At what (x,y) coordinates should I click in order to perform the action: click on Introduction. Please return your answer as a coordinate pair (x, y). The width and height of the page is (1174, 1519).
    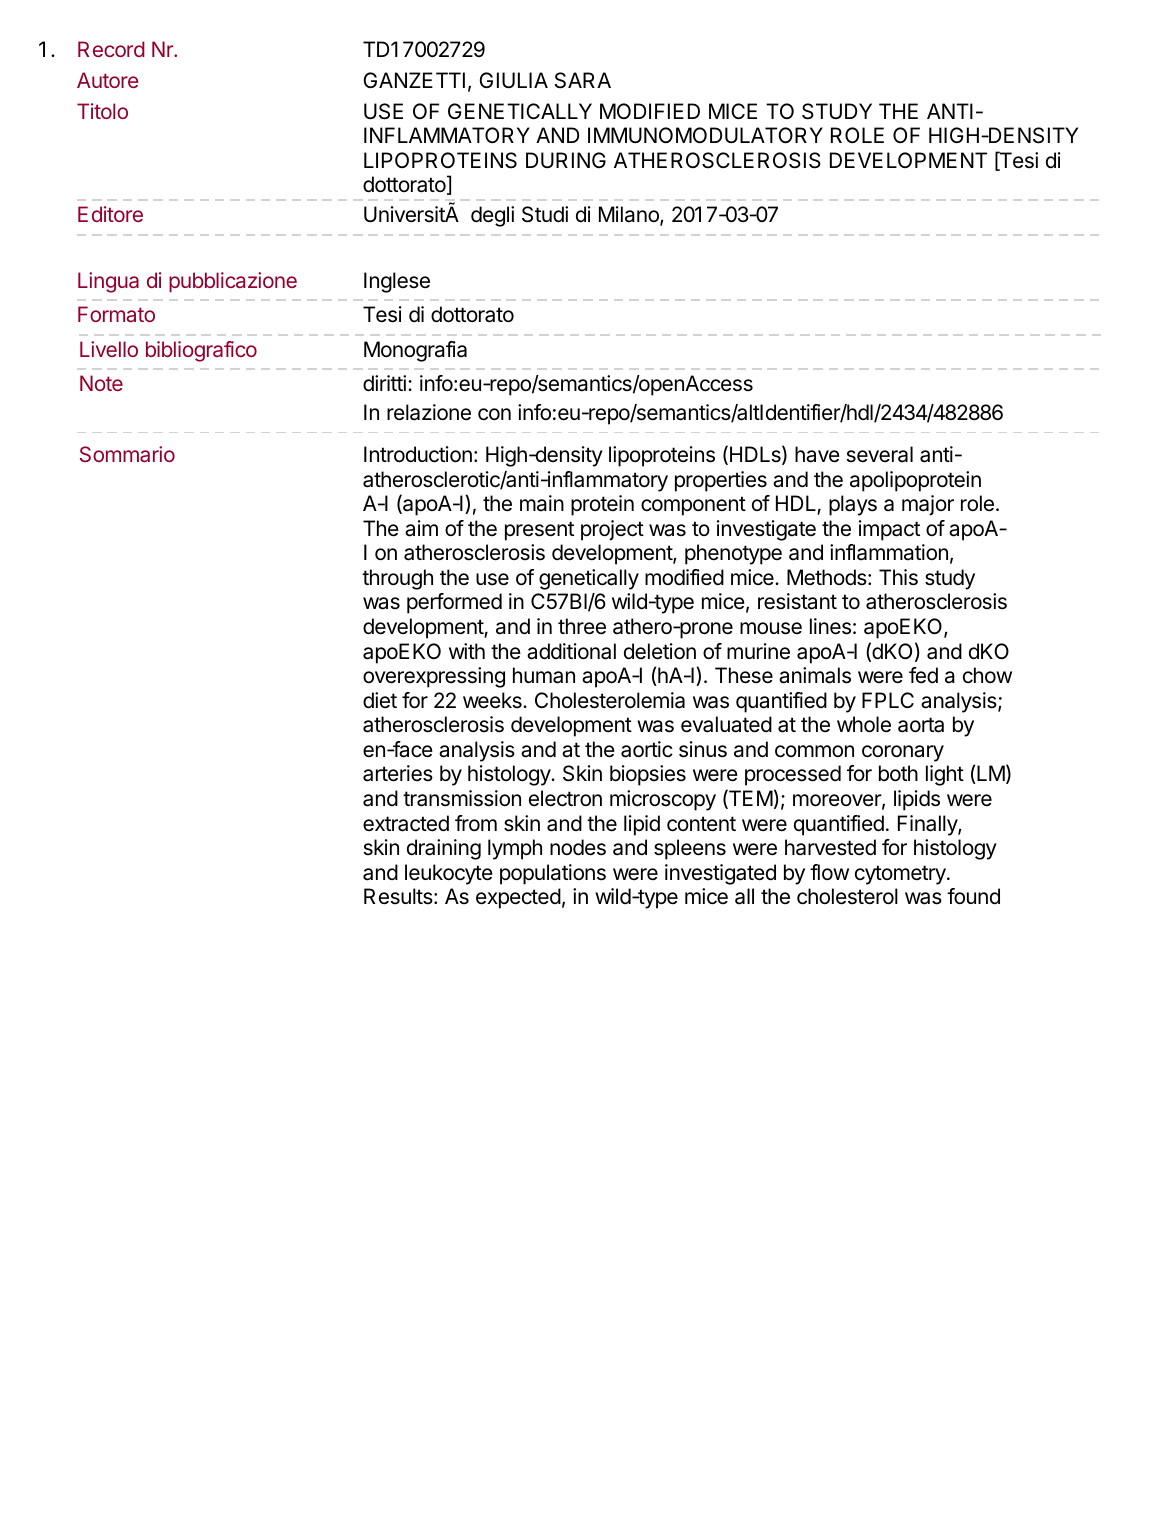
    Looking at the image, I should click on (418, 454).
